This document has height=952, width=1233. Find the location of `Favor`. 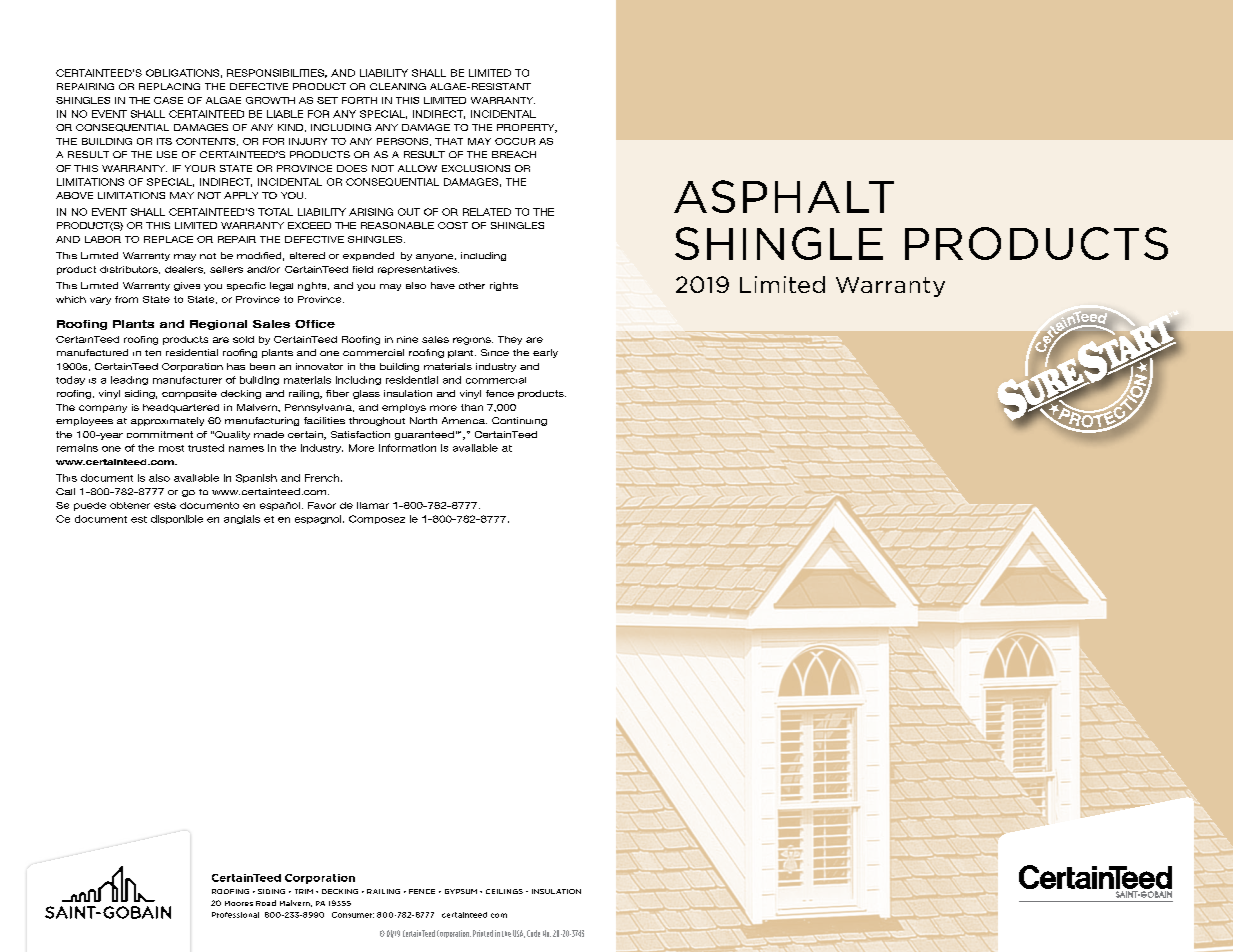

Favor is located at coordinates (322, 505).
